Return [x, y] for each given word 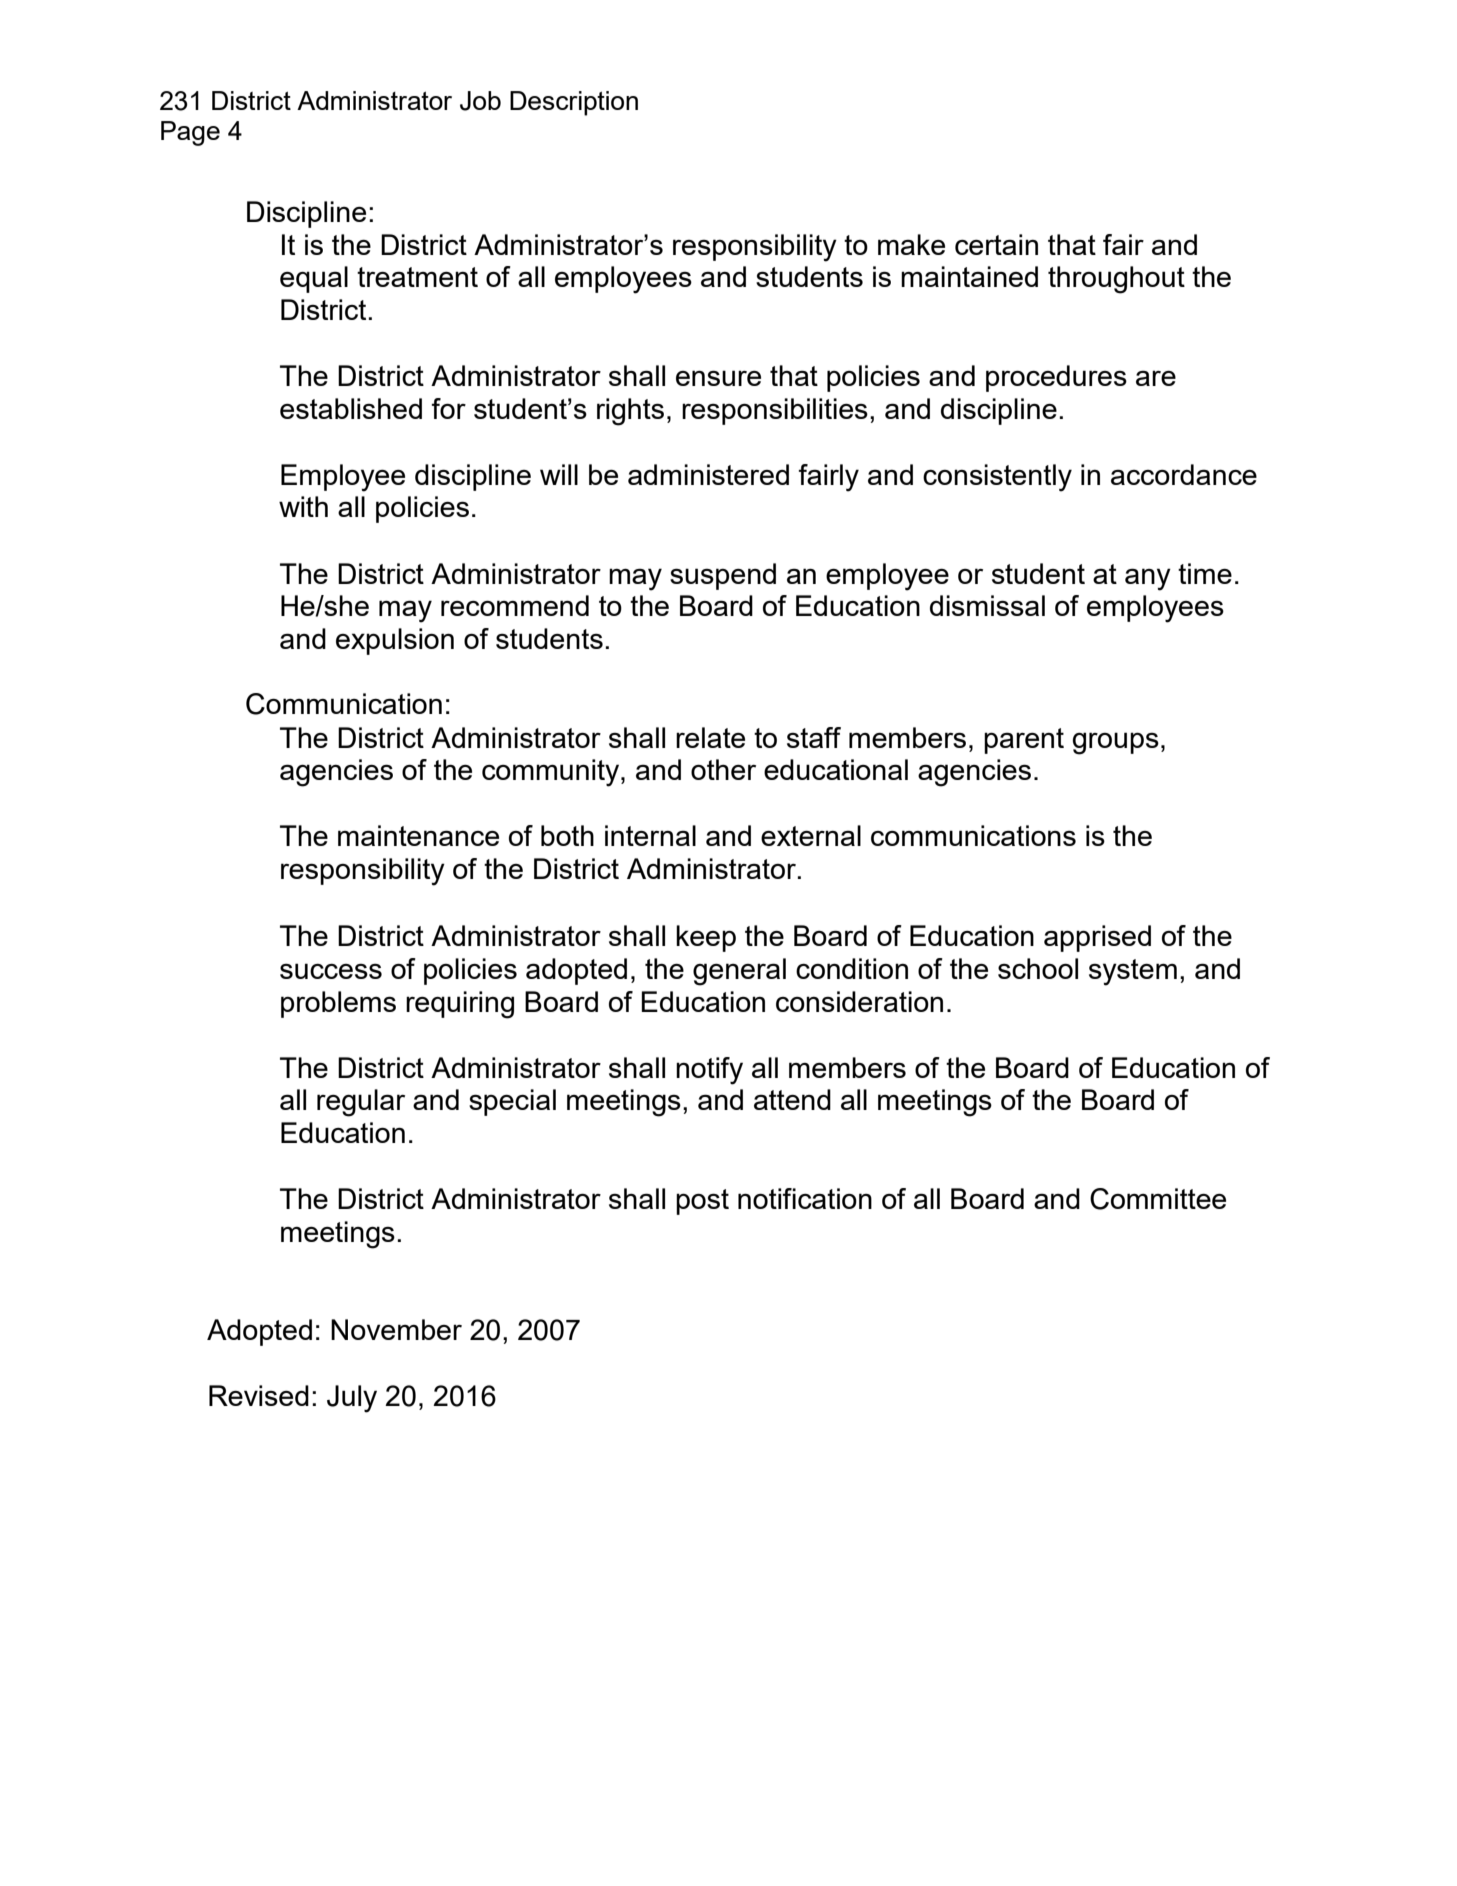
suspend [723, 576]
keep [706, 938]
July [352, 1399]
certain [996, 244]
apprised [1097, 938]
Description [574, 103]
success [331, 971]
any [1148, 579]
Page [190, 133]
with [303, 506]
